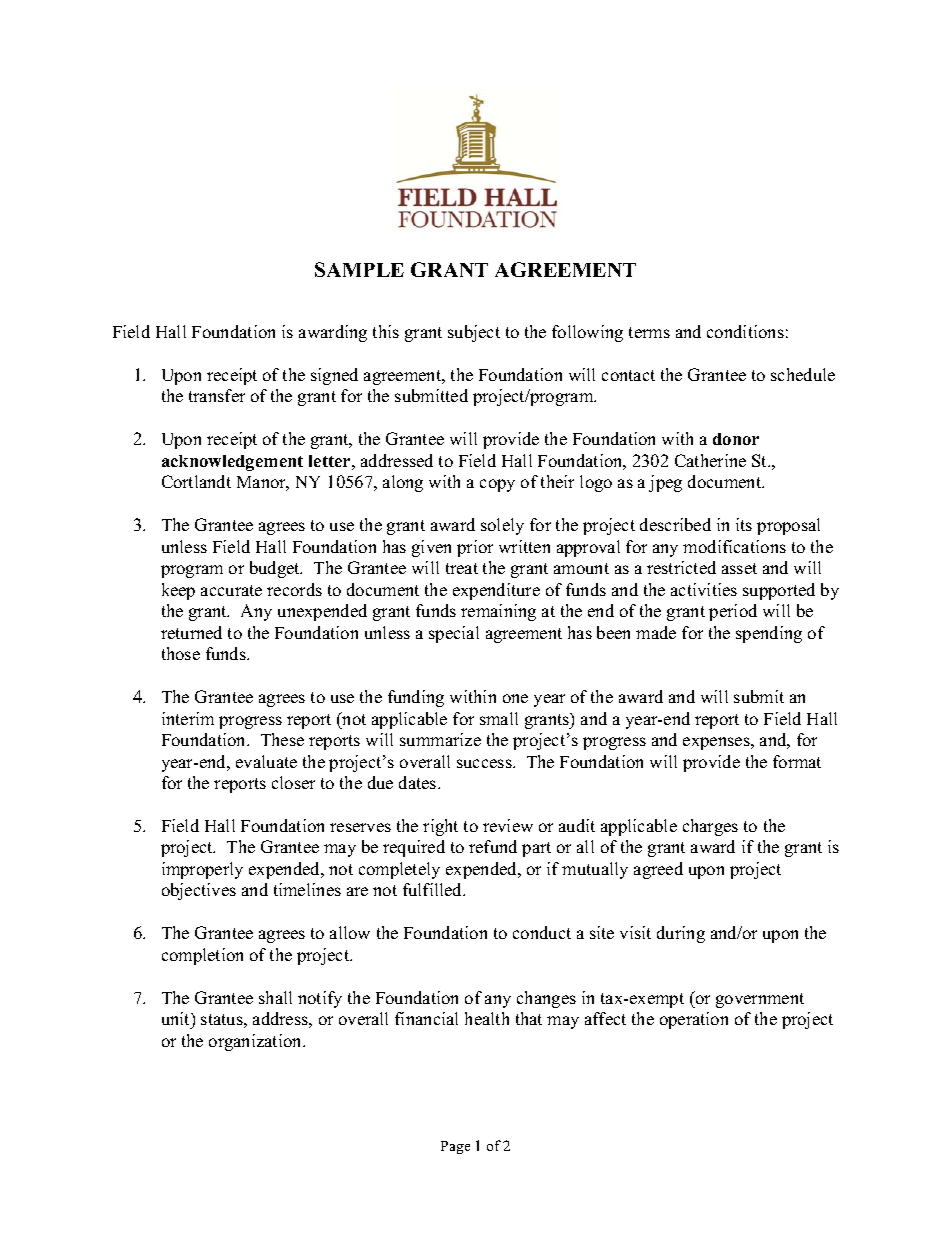 The width and height of the screenshot is (952, 1233). I want to click on asset, so click(739, 568).
